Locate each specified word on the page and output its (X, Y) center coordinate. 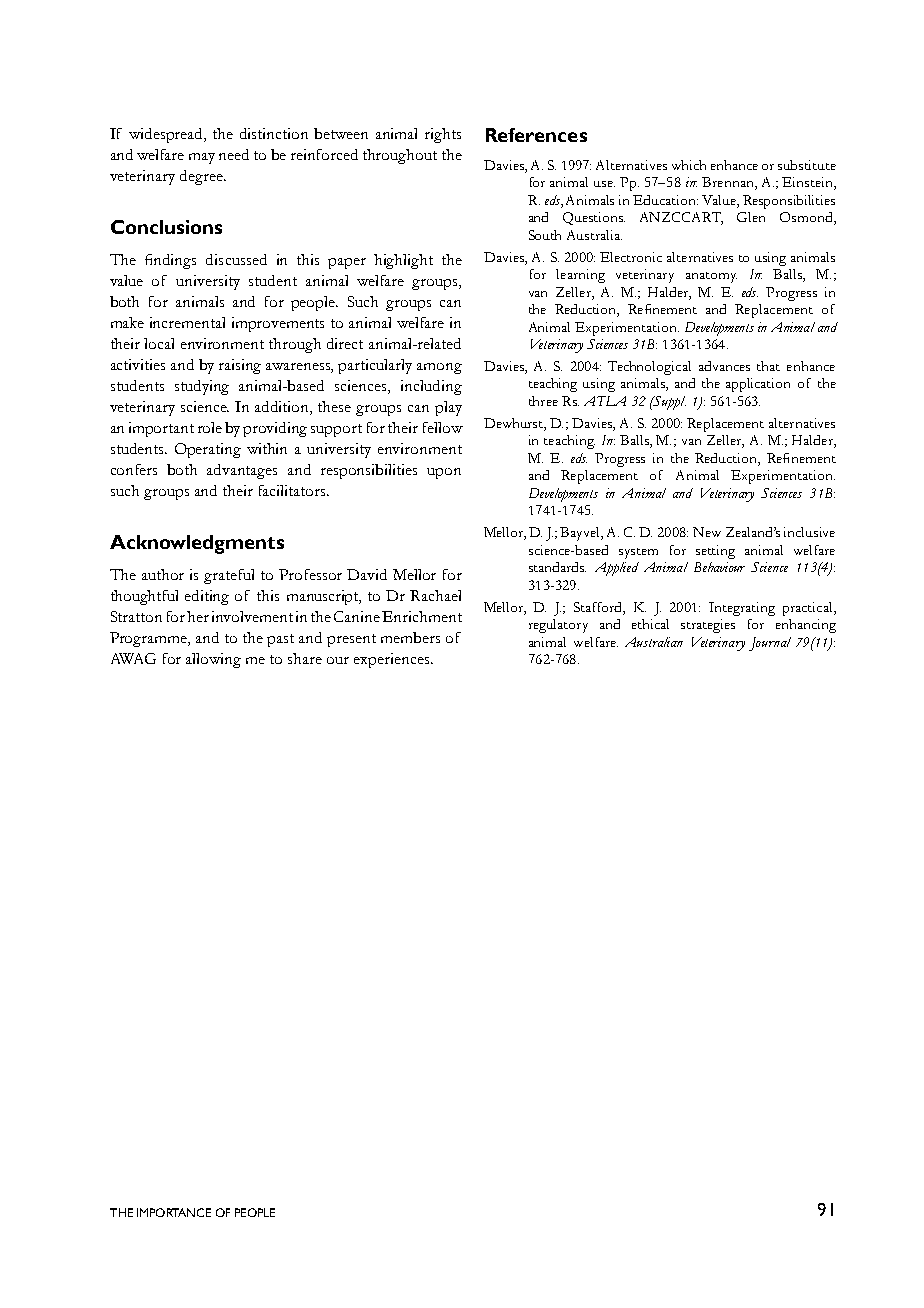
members (410, 637)
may (202, 158)
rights (443, 135)
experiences (393, 660)
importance (174, 1212)
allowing (213, 660)
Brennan (729, 183)
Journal (770, 644)
